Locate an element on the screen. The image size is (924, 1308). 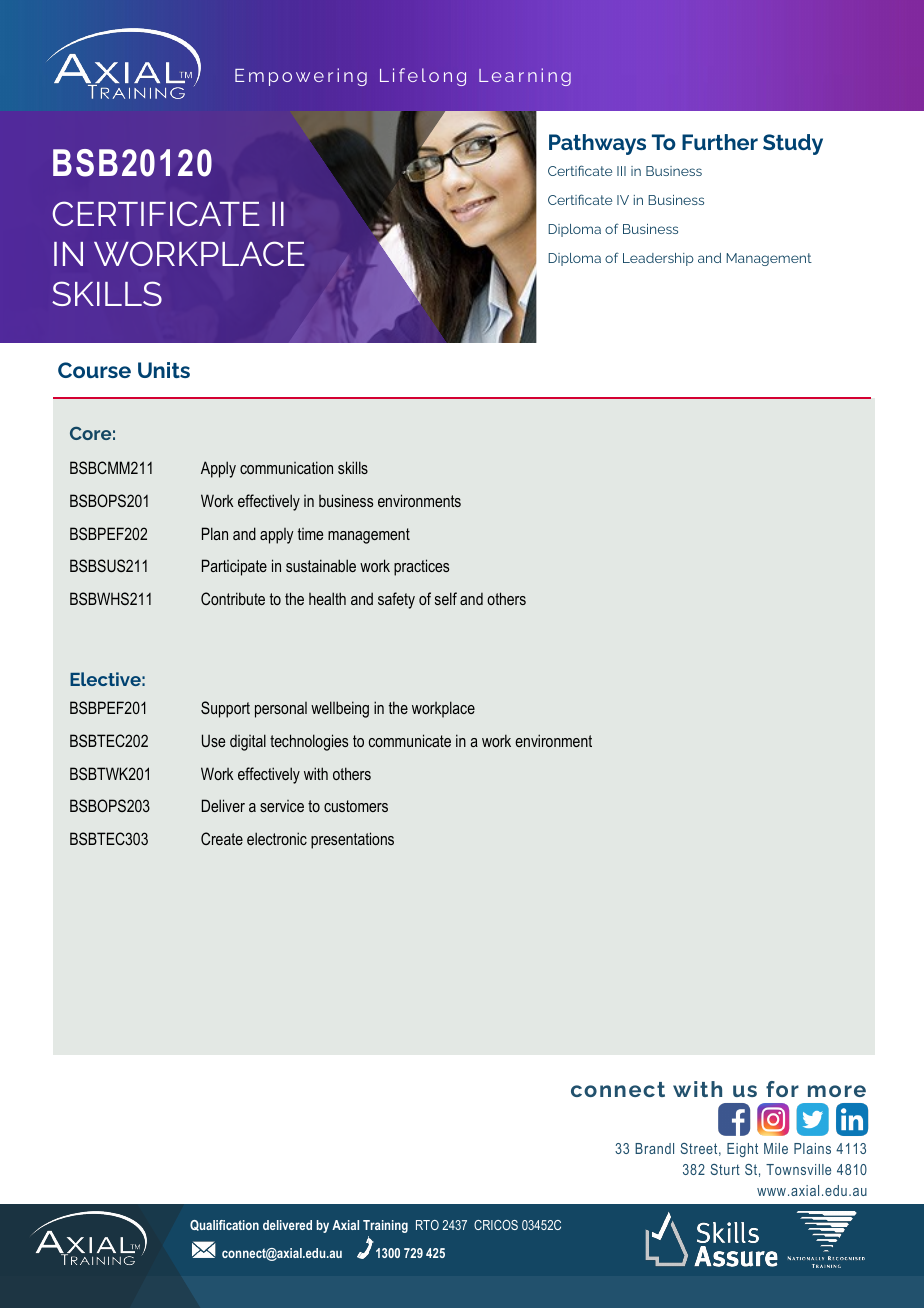
Pathways is located at coordinates (597, 144).
